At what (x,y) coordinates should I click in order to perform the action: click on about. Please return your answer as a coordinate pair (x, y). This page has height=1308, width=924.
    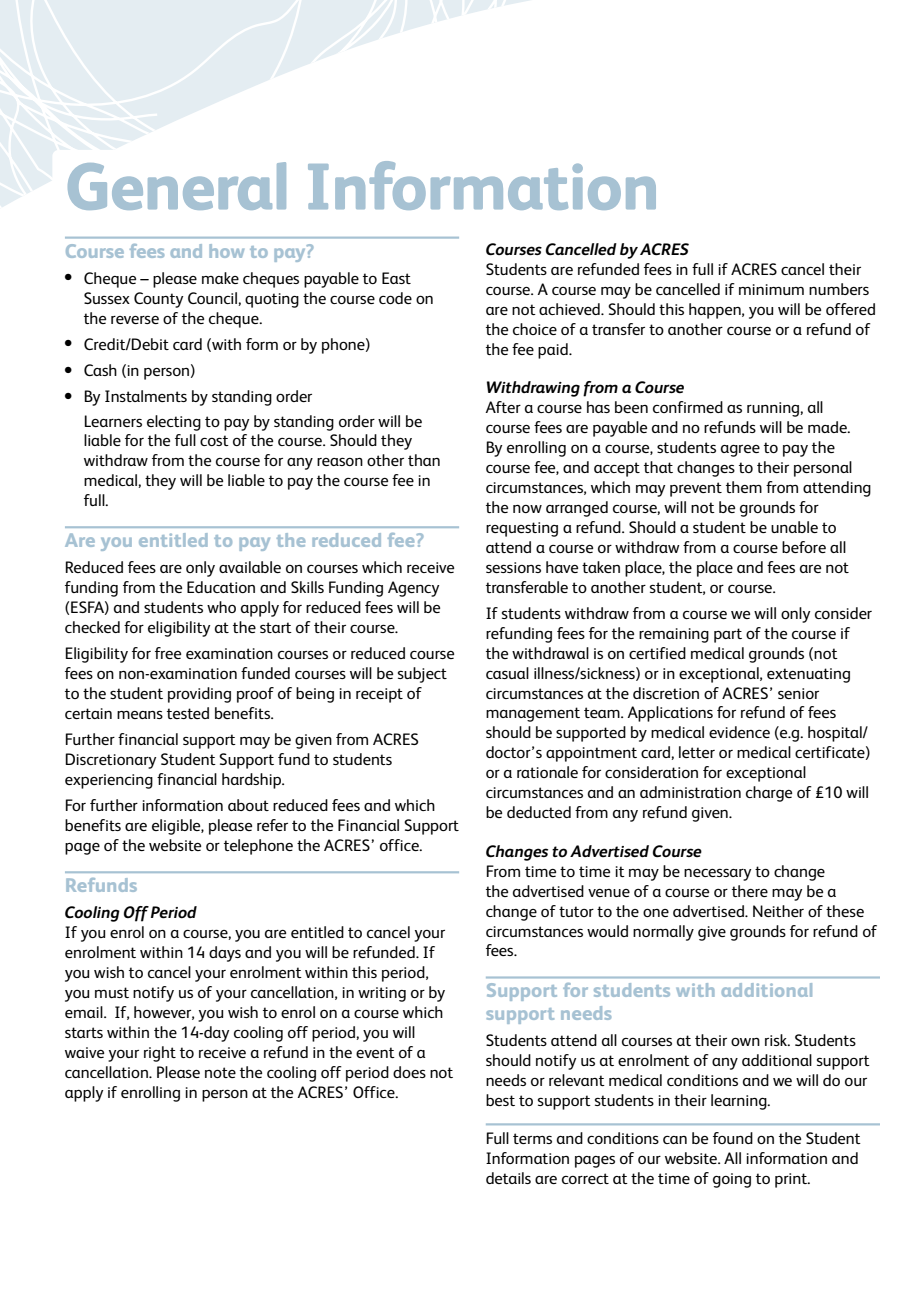
    Looking at the image, I should click on (248, 805).
